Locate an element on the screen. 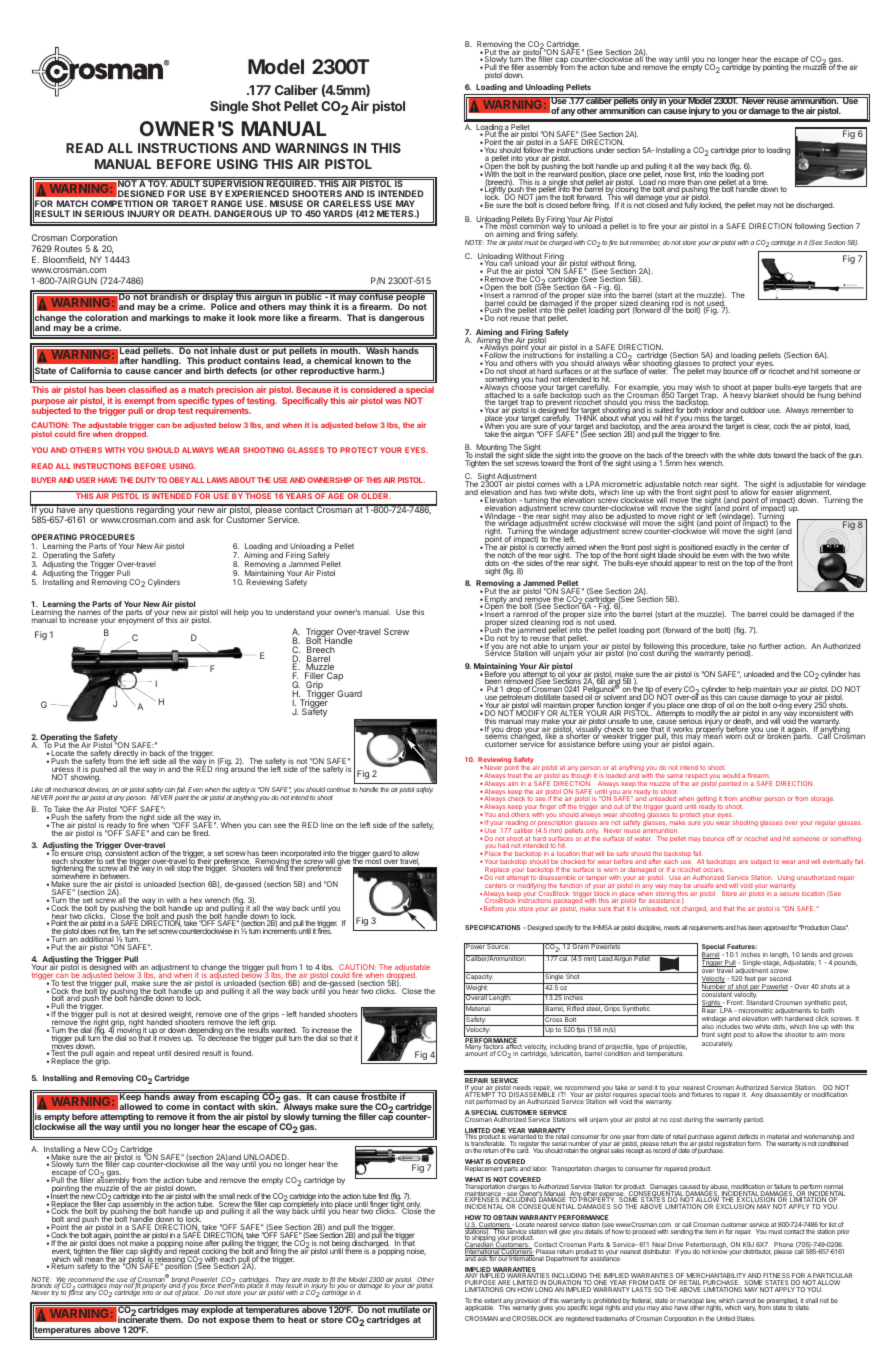 The width and height of the screenshot is (887, 1372). devices is located at coordinates (98, 790).
